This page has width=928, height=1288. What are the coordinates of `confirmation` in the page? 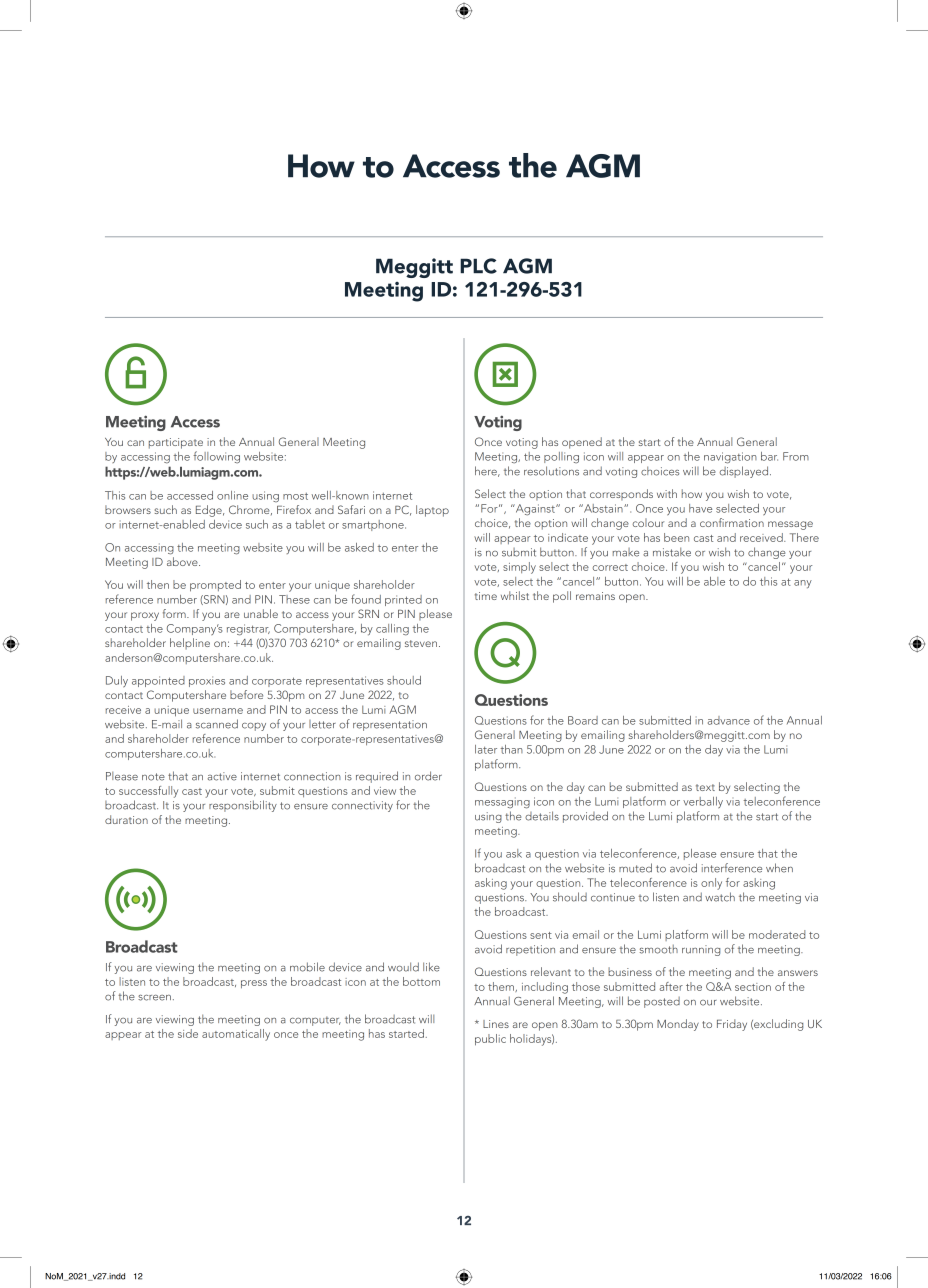 It's located at (732, 522).
